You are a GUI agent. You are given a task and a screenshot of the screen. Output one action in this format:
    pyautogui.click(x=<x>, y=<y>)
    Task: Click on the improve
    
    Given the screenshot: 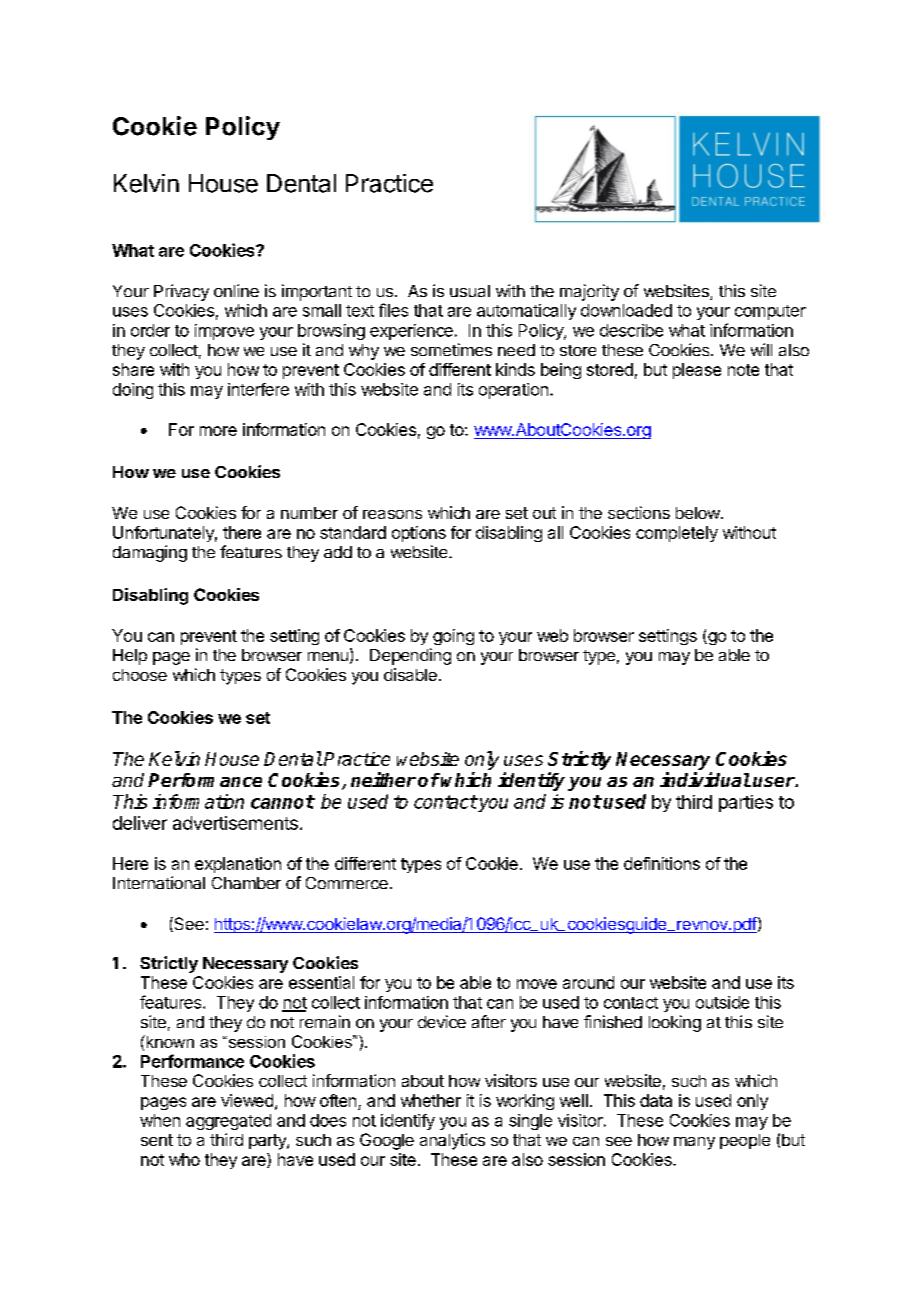 What is the action you would take?
    pyautogui.click(x=224, y=332)
